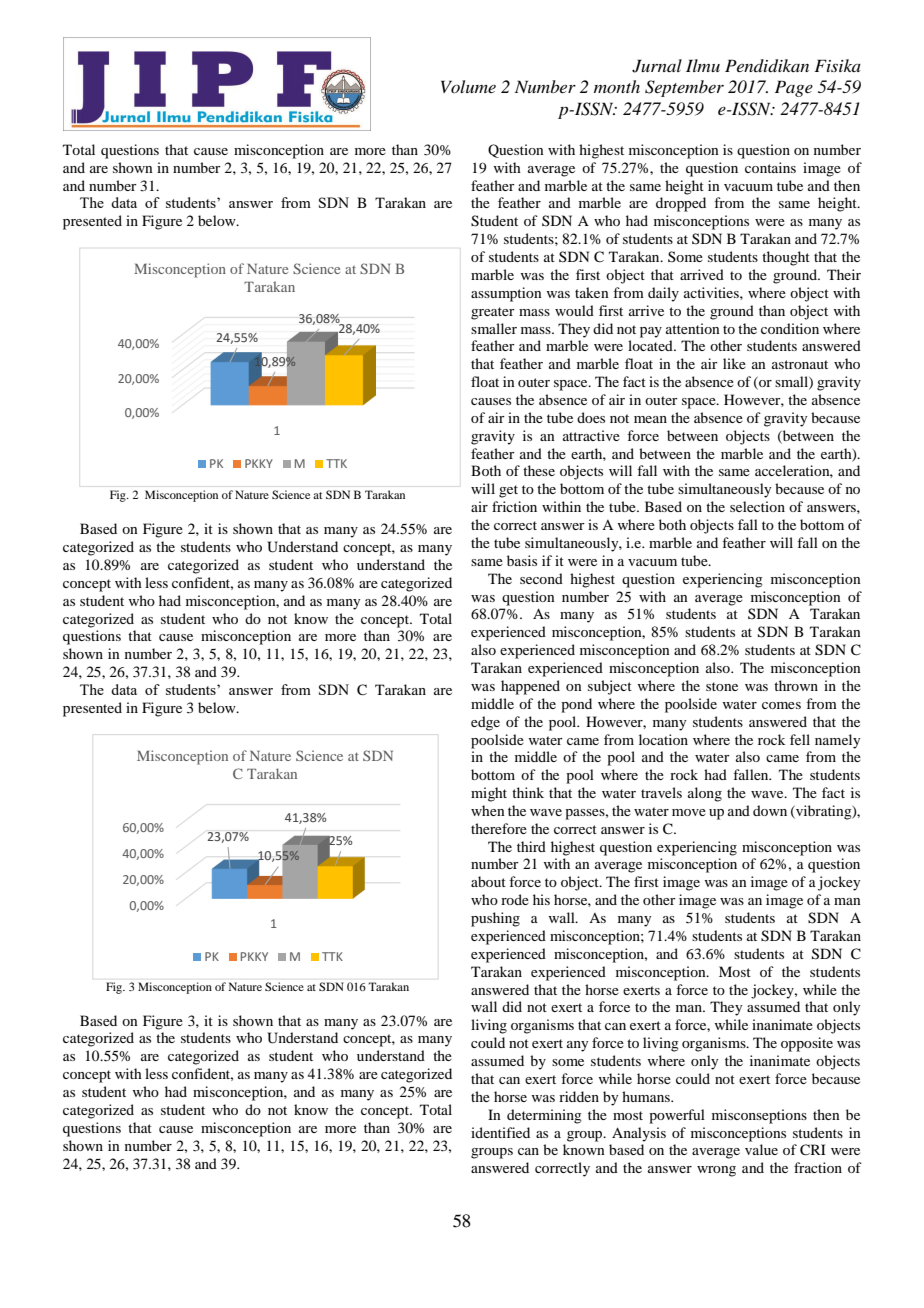 Image resolution: width=924 pixels, height=1308 pixels. What do you see at coordinates (794, 88) in the page?
I see `Page` at bounding box center [794, 88].
